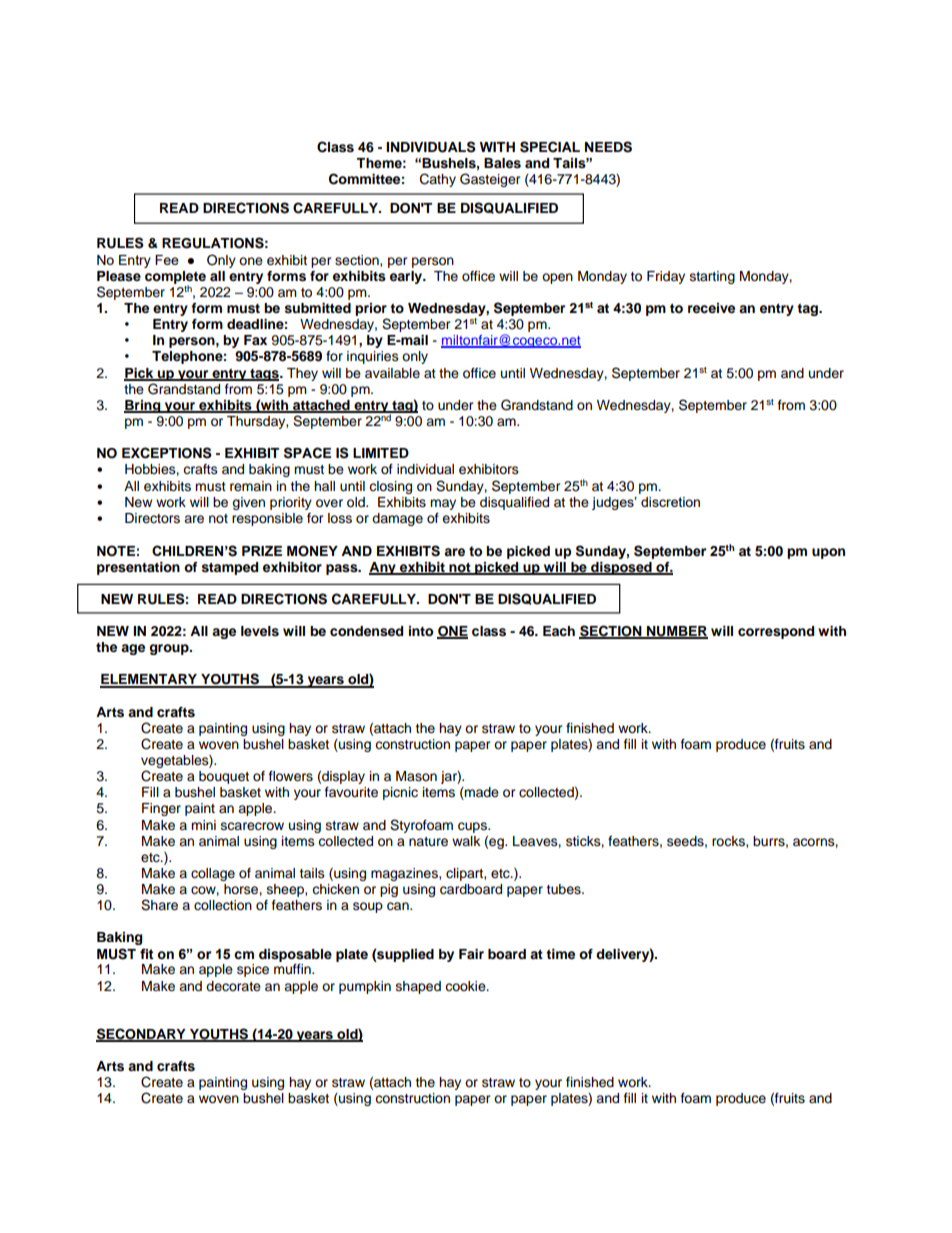 The height and width of the screenshot is (1233, 952). What do you see at coordinates (421, 631) in the screenshot?
I see `into` at bounding box center [421, 631].
